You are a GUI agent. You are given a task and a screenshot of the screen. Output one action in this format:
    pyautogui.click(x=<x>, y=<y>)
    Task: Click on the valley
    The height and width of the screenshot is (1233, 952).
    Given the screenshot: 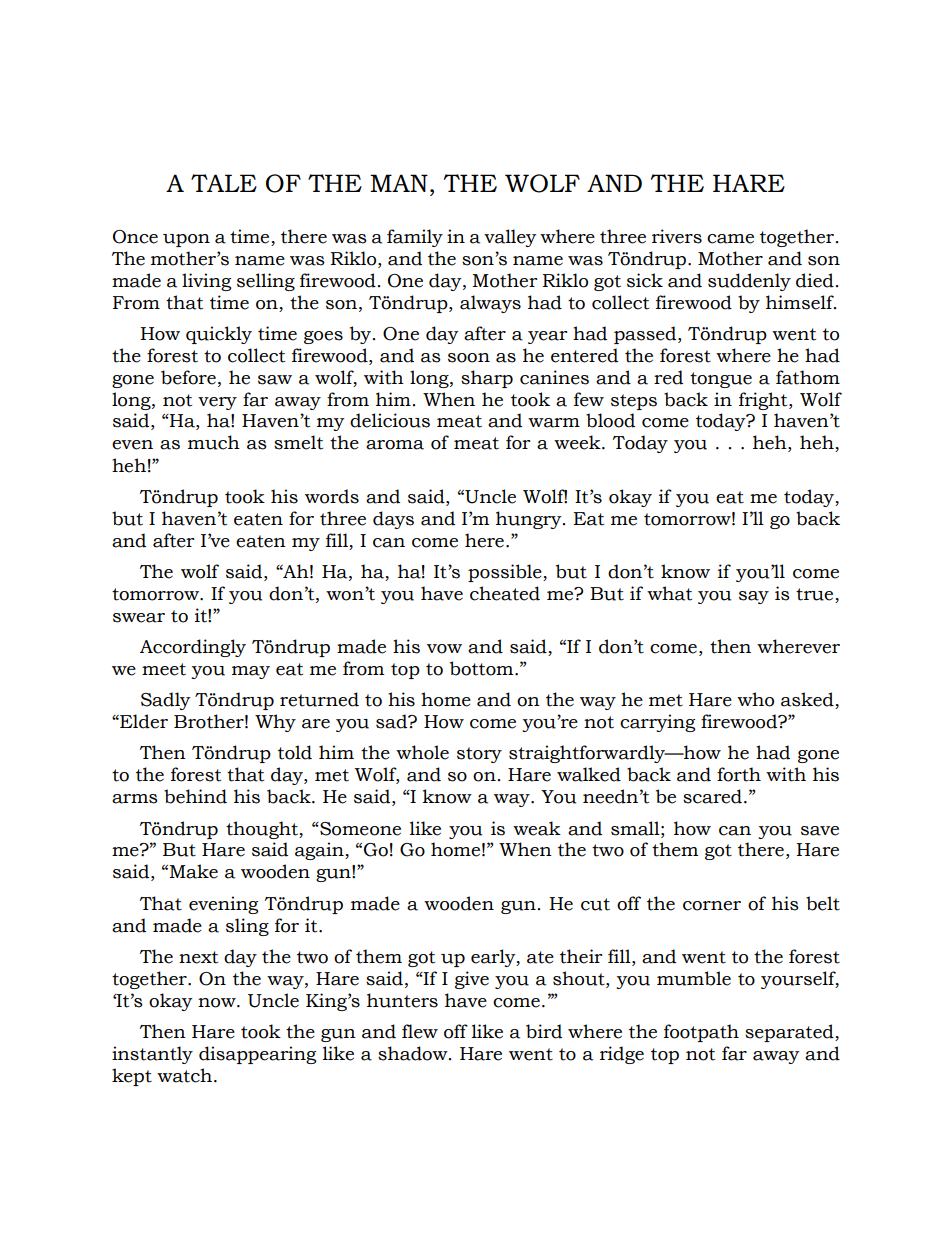 What is the action you would take?
    pyautogui.click(x=510, y=238)
